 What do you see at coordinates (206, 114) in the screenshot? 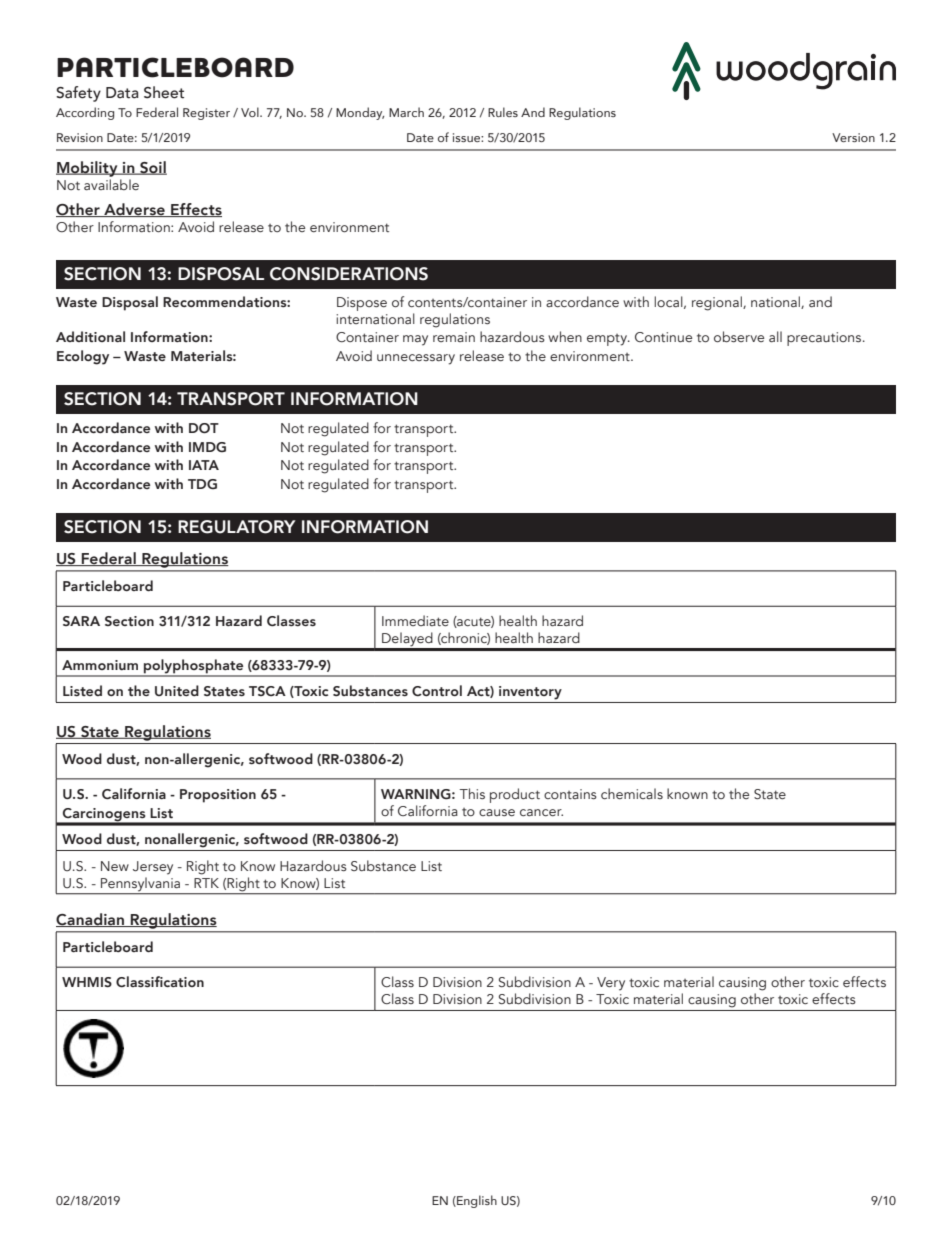
I see `Register` at bounding box center [206, 114].
